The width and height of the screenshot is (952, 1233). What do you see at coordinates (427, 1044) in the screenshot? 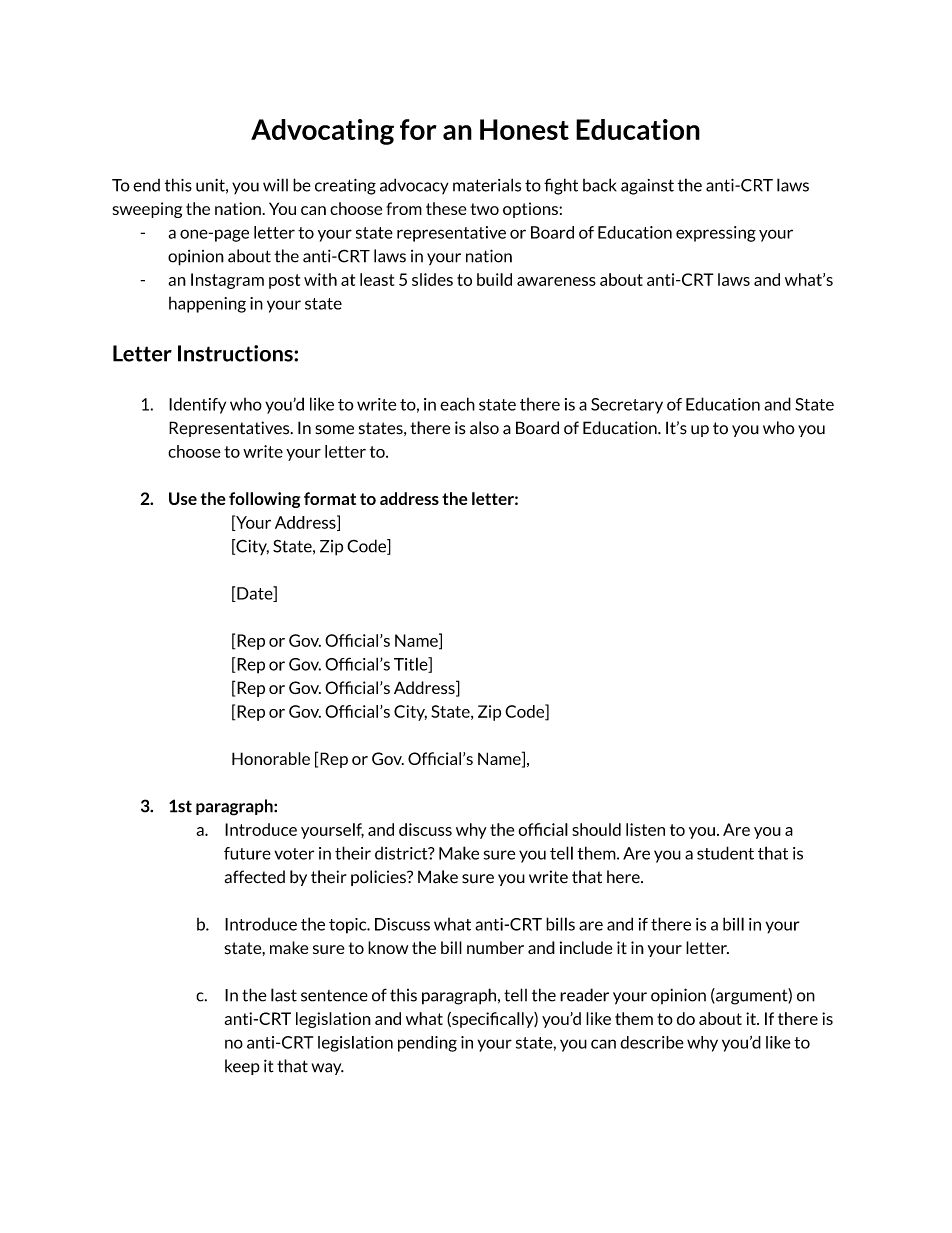
I see `pending` at bounding box center [427, 1044].
